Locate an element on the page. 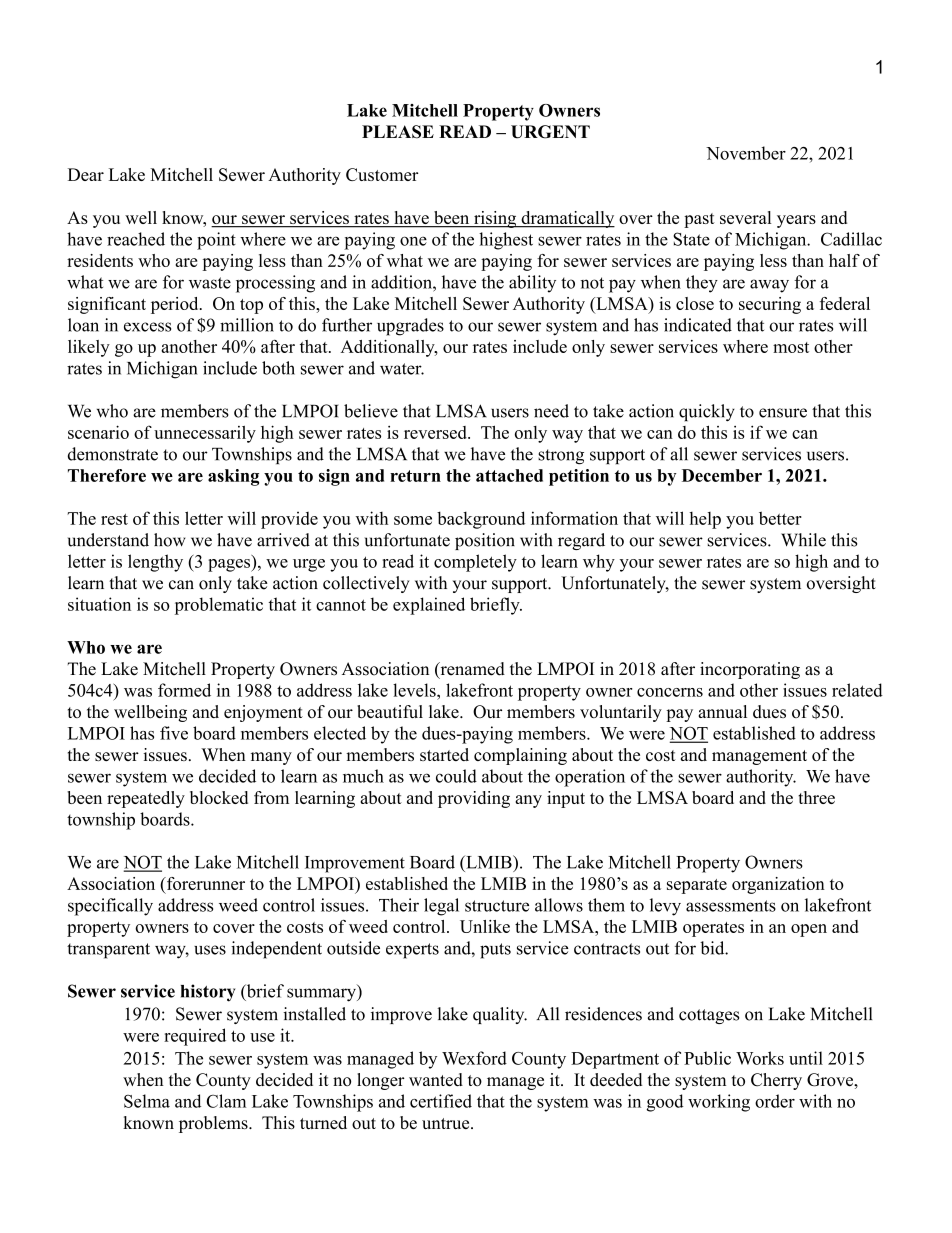 The width and height of the image is (952, 1233). explained is located at coordinates (429, 606).
